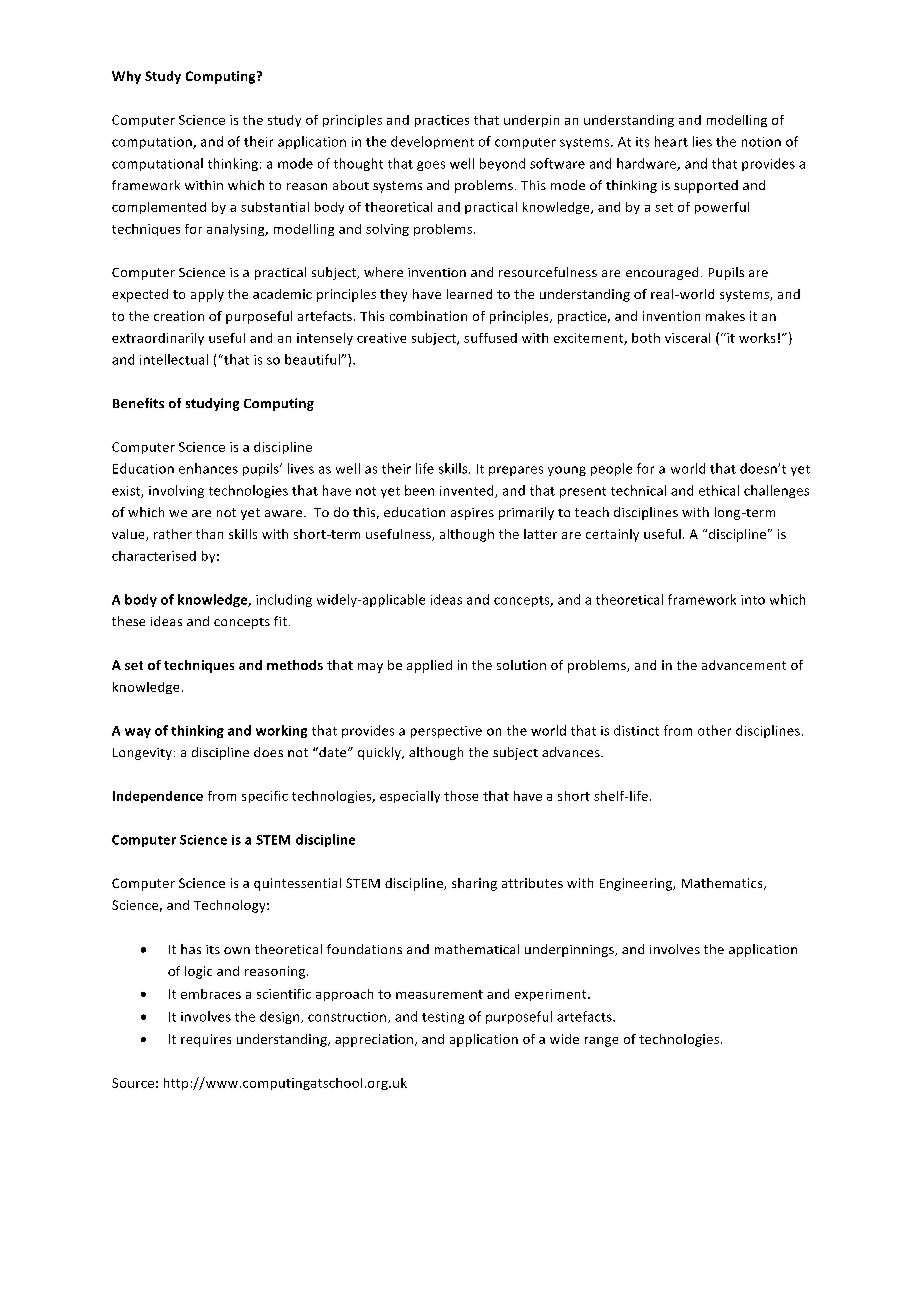  Describe the element at coordinates (446, 732) in the screenshot. I see `perspective` at that location.
